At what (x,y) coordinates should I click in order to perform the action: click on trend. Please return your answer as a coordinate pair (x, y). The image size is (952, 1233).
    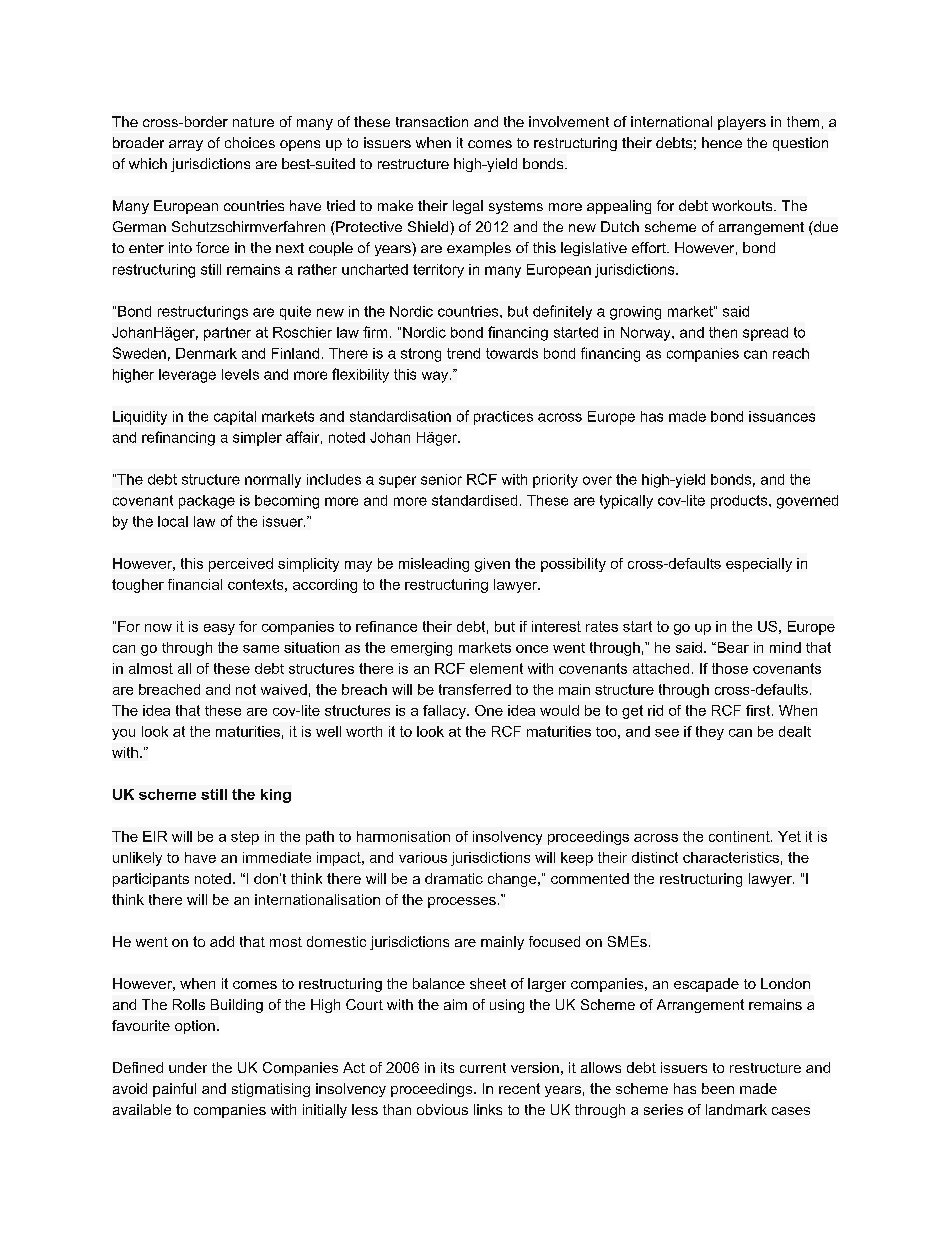
    Looking at the image, I should click on (463, 353).
